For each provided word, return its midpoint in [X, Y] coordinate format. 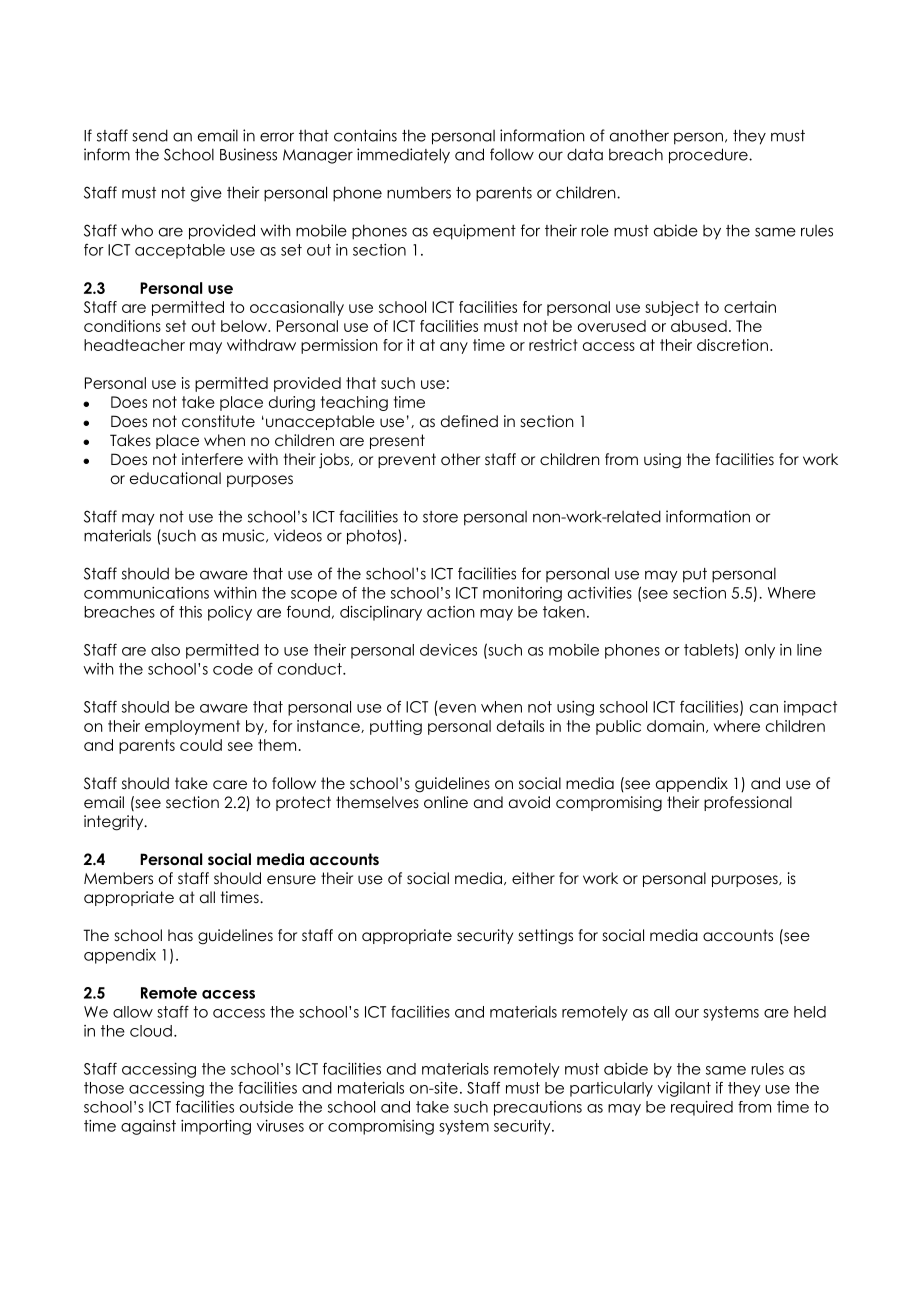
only [760, 651]
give [206, 194]
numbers [419, 192]
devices [448, 650]
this [190, 612]
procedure [709, 156]
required [702, 1108]
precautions [538, 1108]
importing [216, 1127]
